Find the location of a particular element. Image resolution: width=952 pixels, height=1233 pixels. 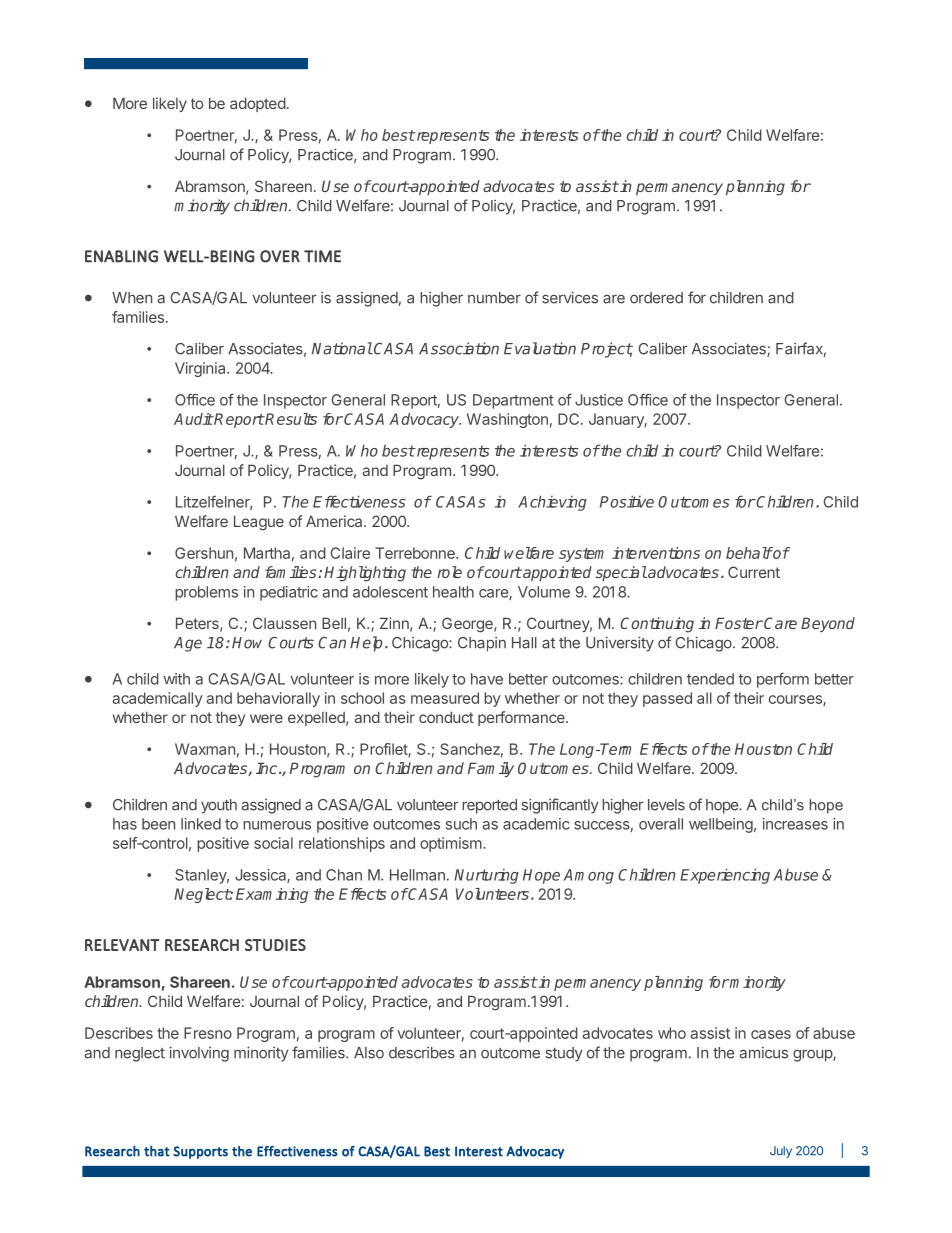

Age is located at coordinates (188, 644).
